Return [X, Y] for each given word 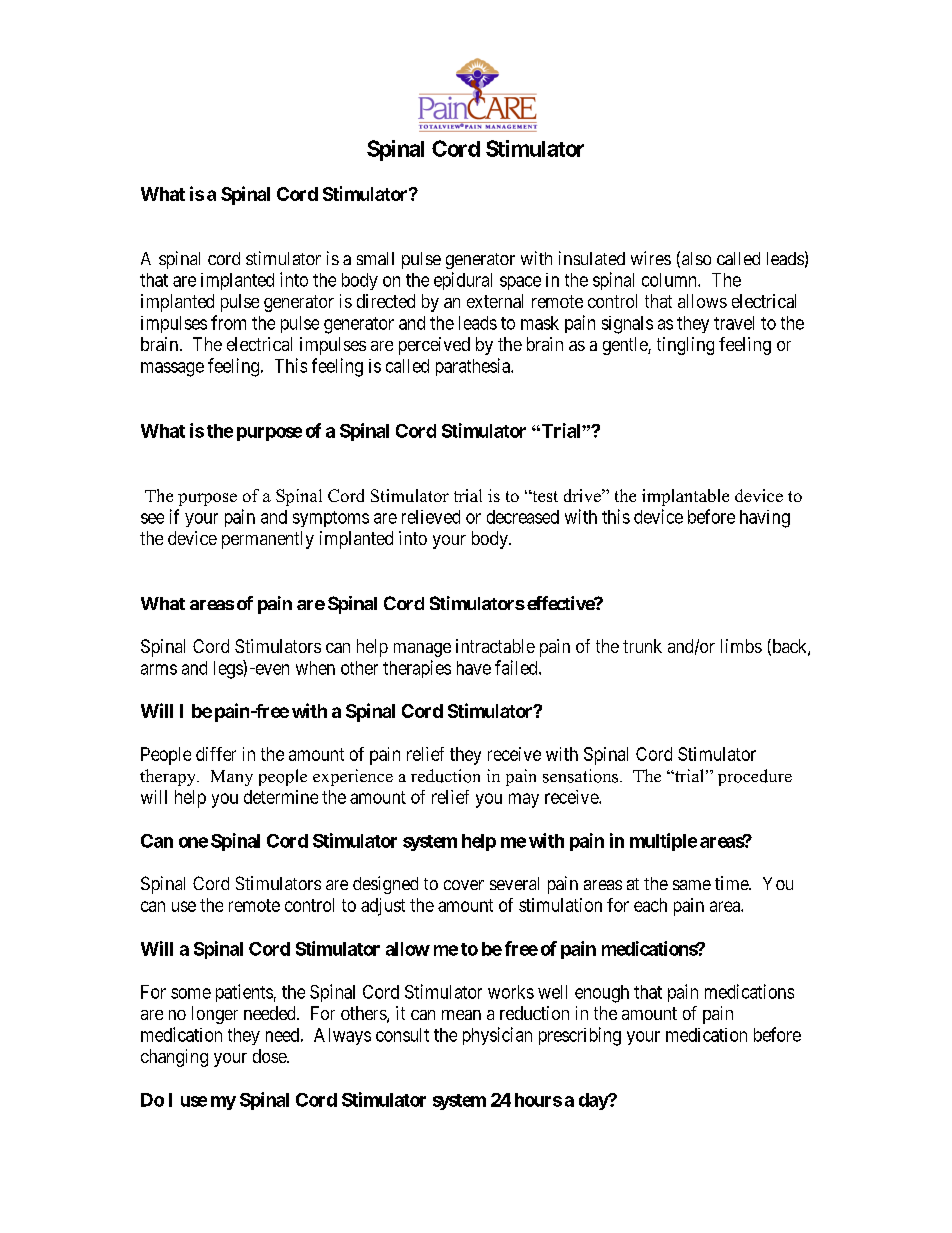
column [670, 280]
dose [270, 1056]
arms [159, 669]
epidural [463, 281]
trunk [642, 646]
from [228, 322]
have [474, 668]
